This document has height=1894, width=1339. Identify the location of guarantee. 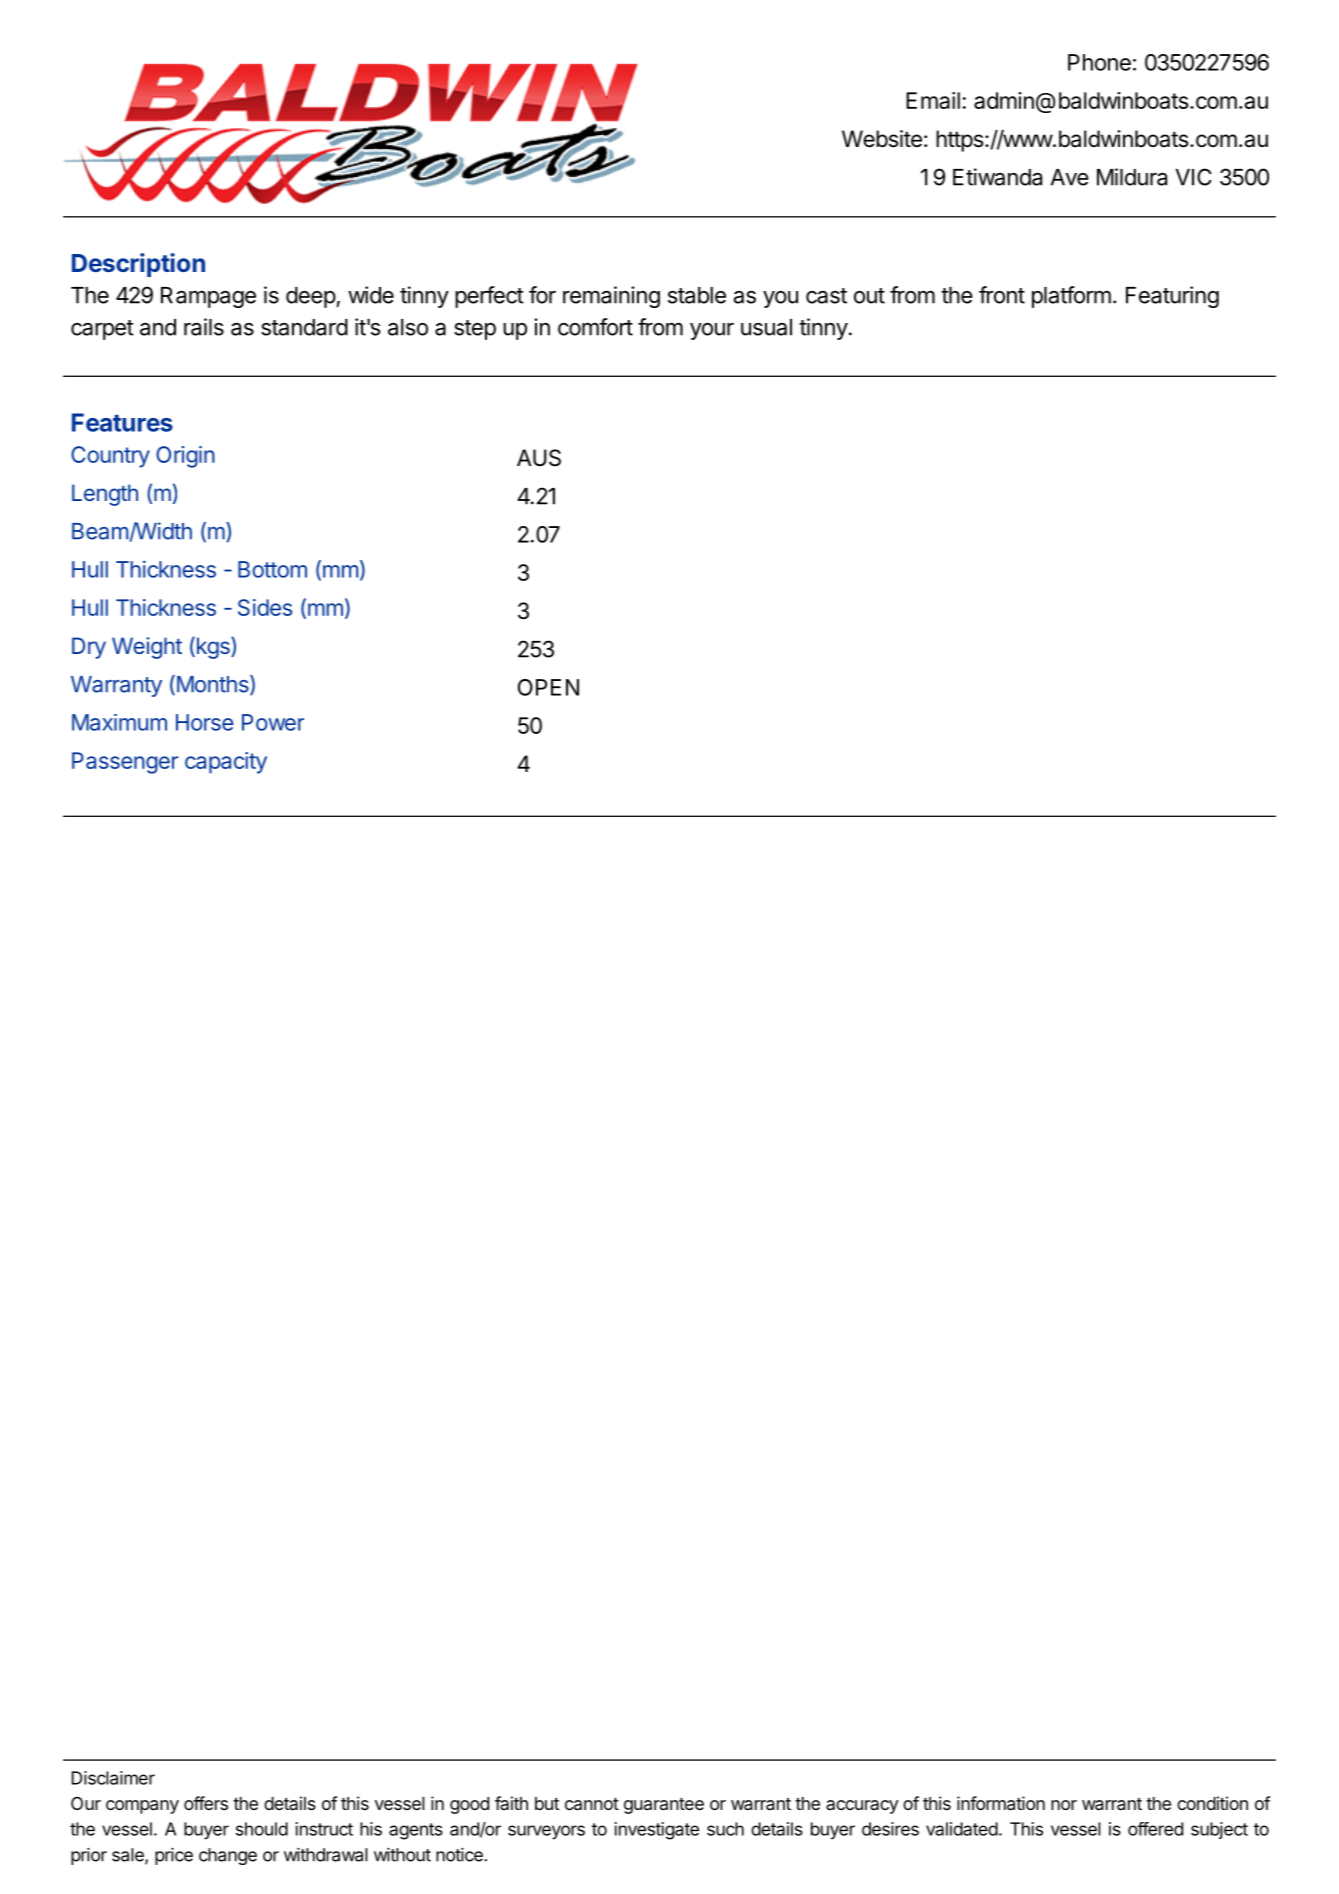
(664, 1806).
